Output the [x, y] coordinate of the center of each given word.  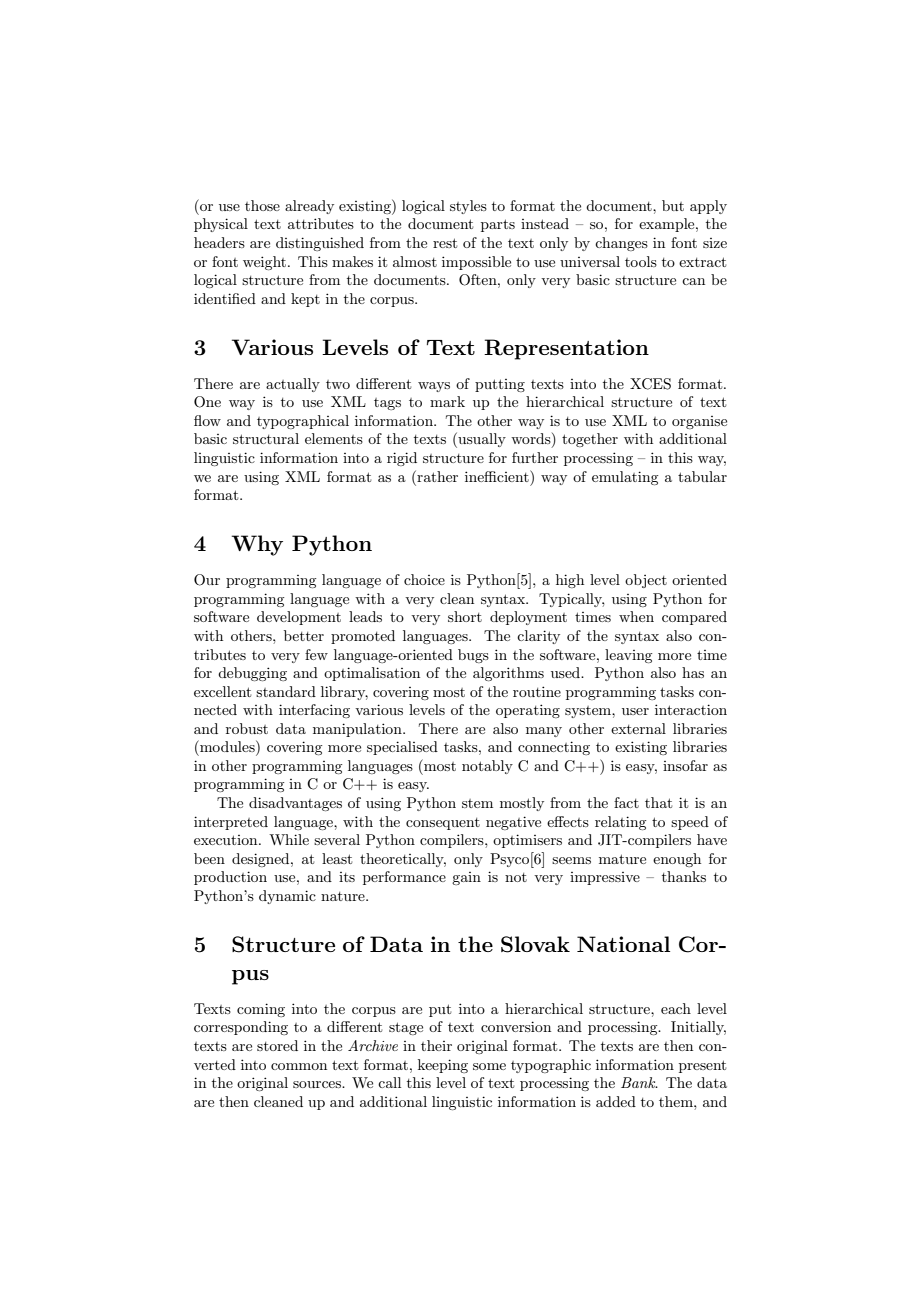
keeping [443, 1066]
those [262, 205]
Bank [639, 1082]
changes [621, 244]
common [299, 1066]
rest [445, 243]
